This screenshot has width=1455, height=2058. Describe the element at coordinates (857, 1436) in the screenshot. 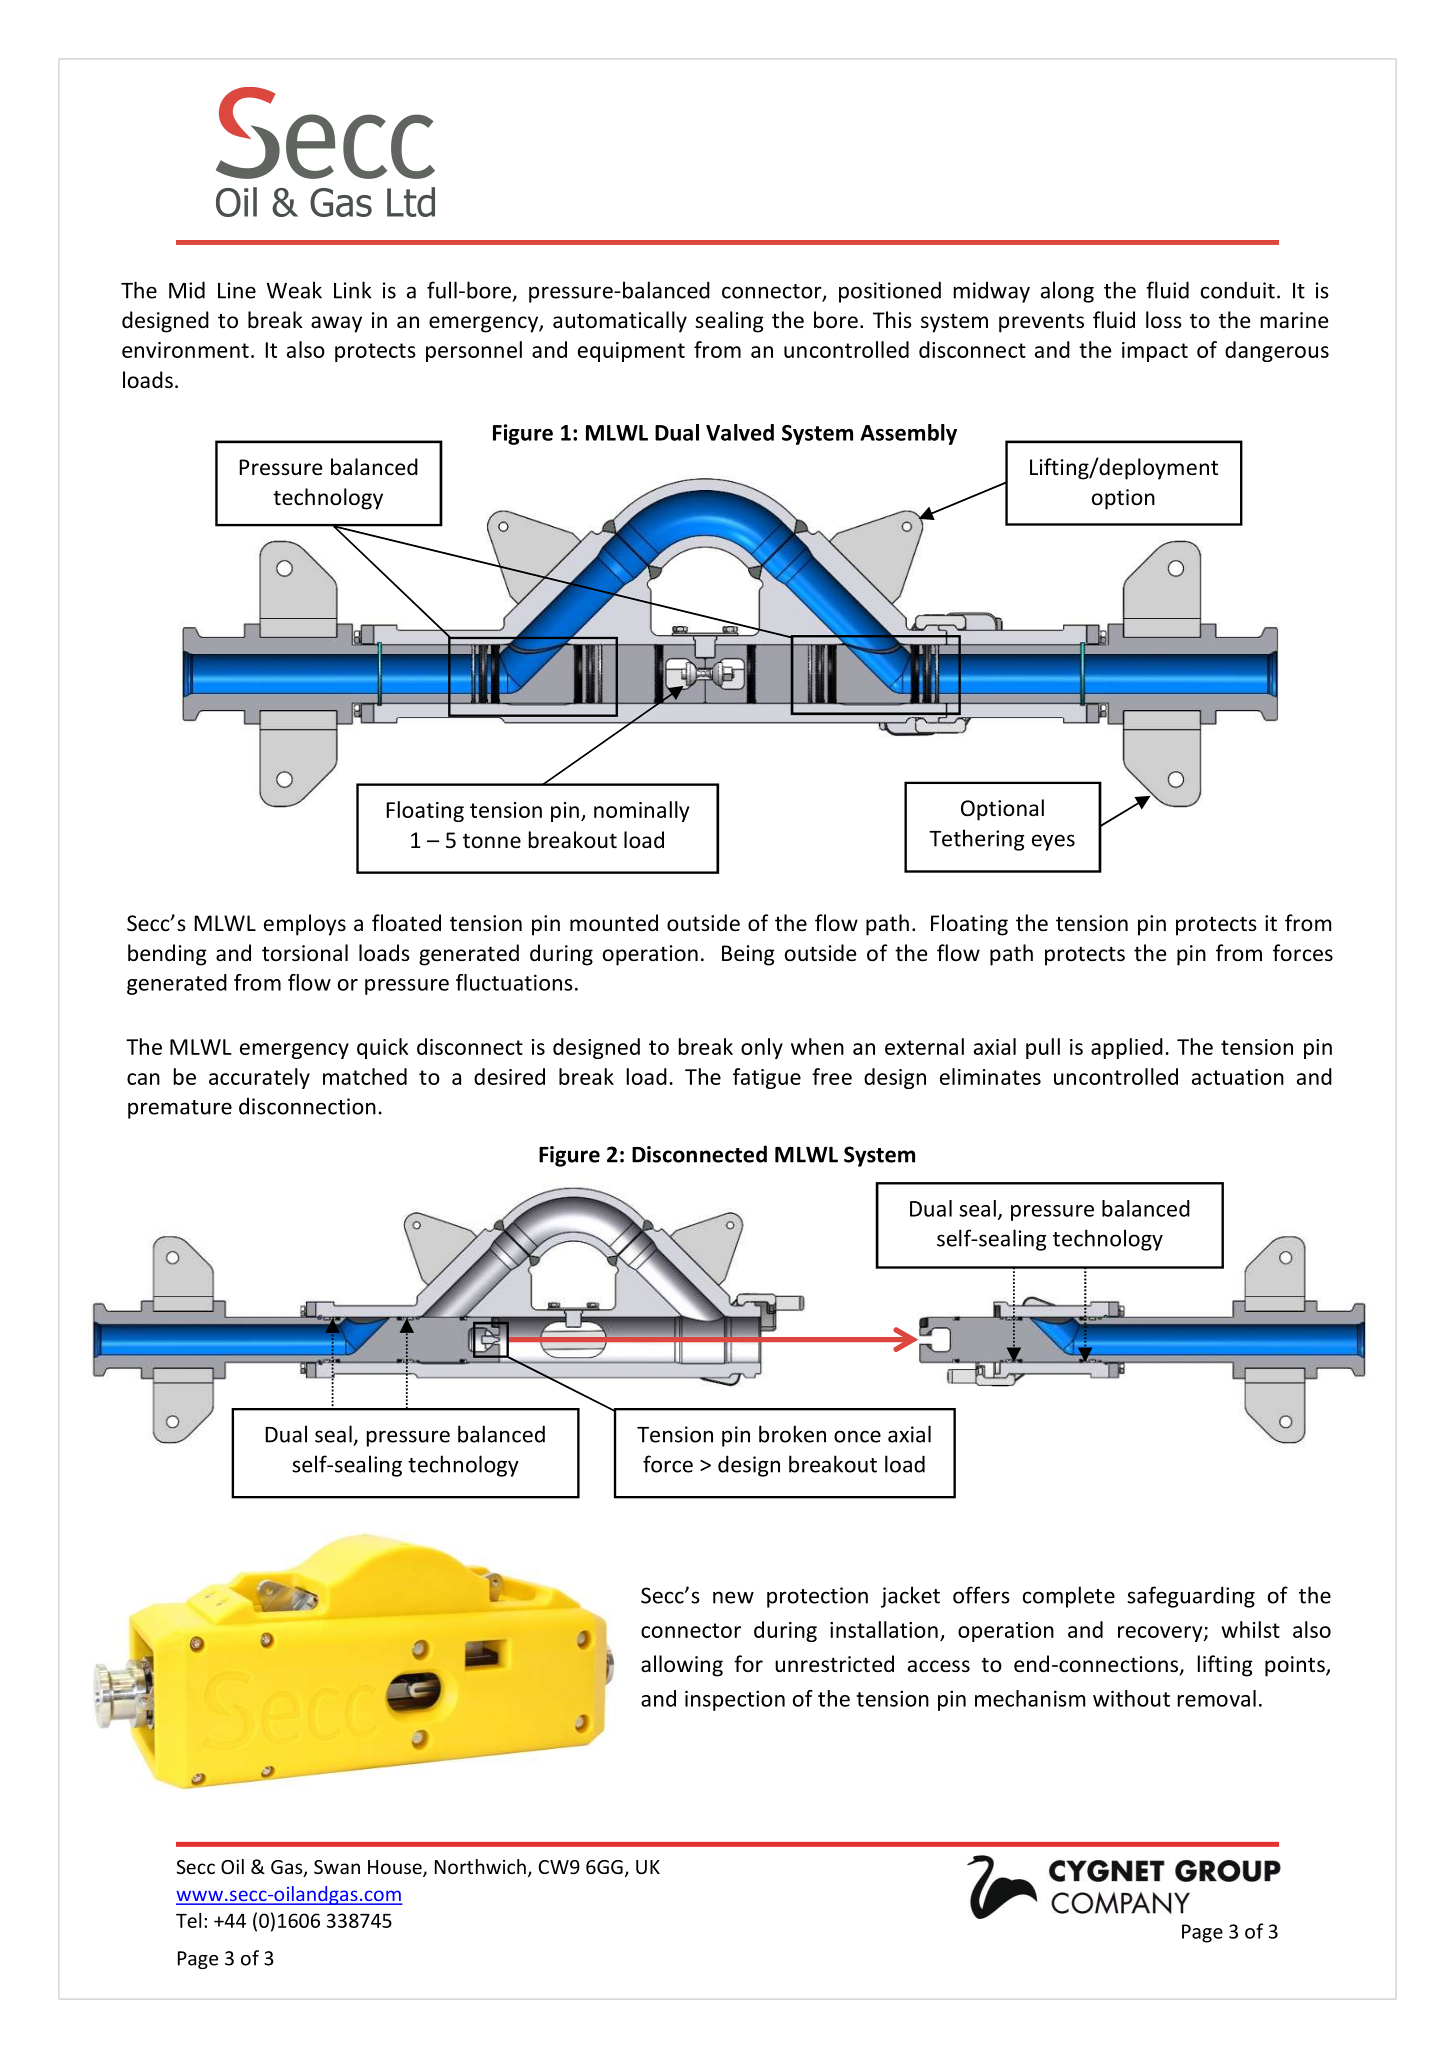

I see `once` at that location.
